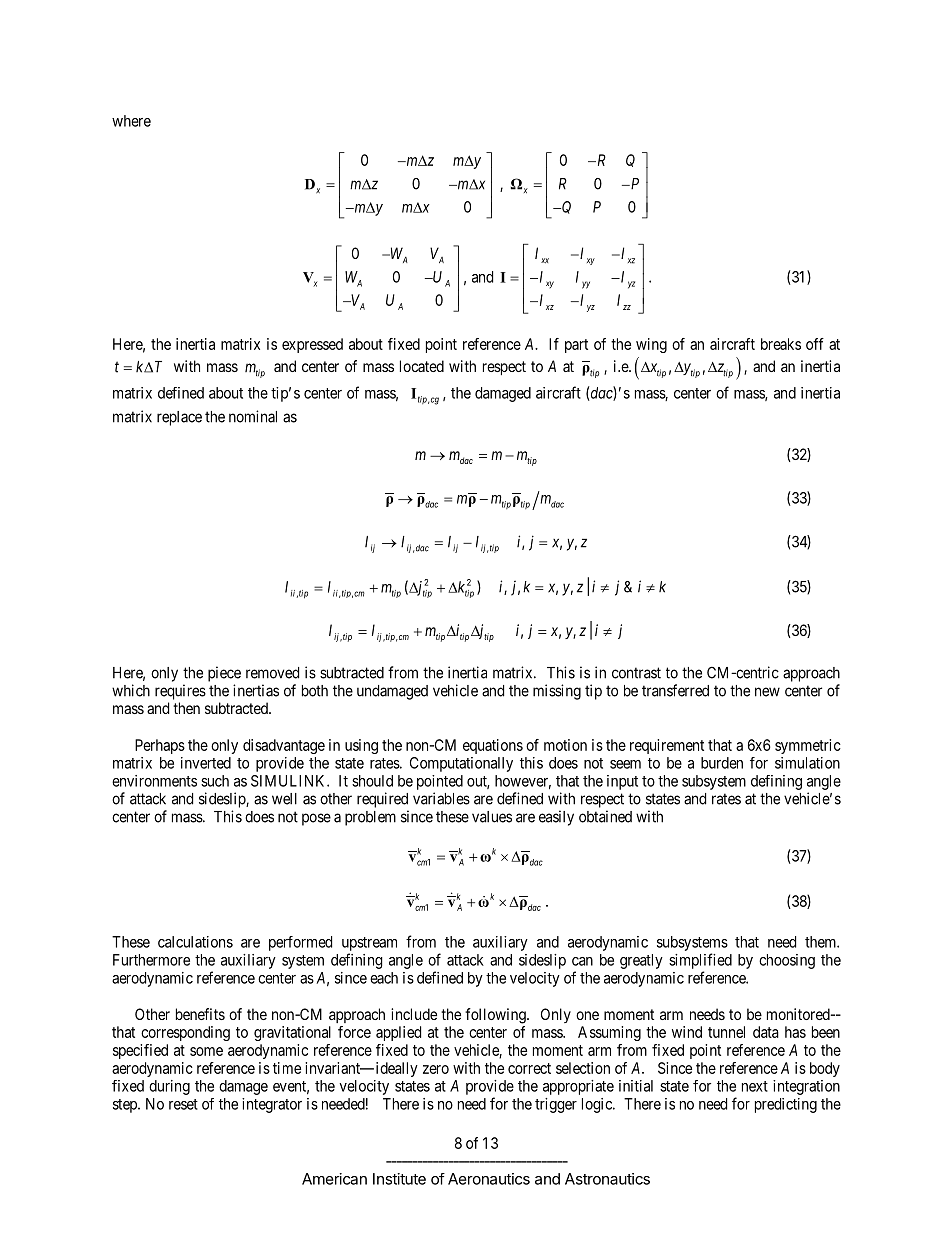  What do you see at coordinates (489, 1179) in the screenshot?
I see `Aeronautics` at bounding box center [489, 1179].
